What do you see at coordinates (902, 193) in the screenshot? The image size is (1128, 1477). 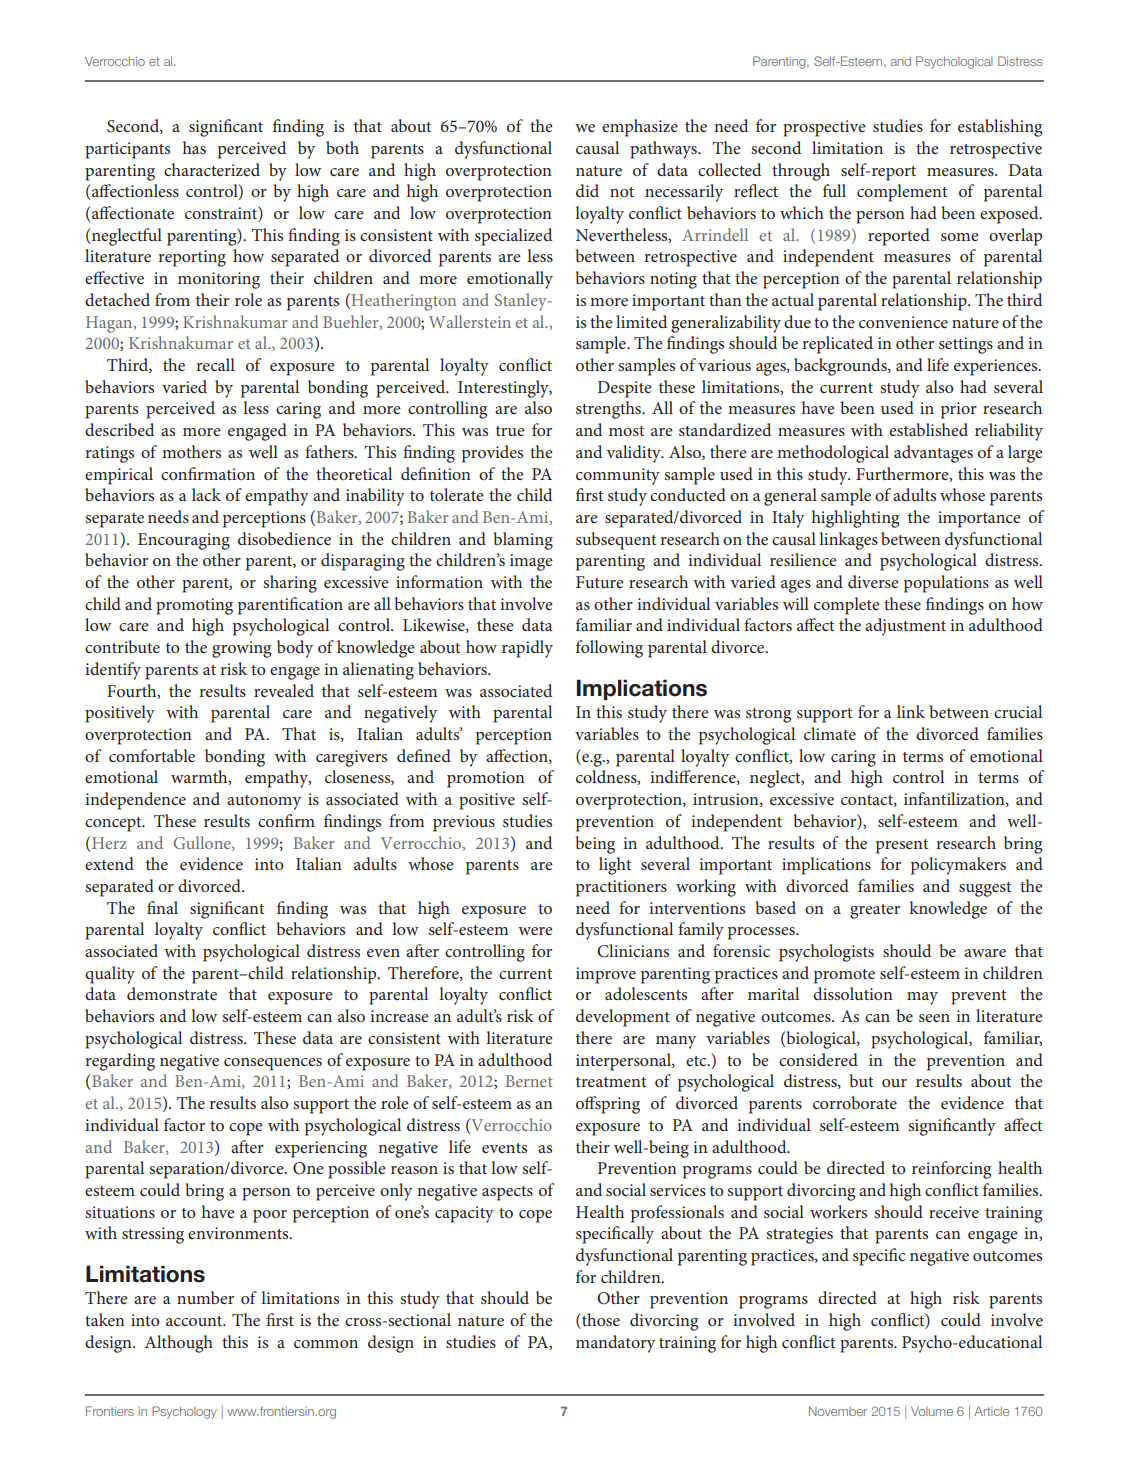 I see `complement` at bounding box center [902, 193].
